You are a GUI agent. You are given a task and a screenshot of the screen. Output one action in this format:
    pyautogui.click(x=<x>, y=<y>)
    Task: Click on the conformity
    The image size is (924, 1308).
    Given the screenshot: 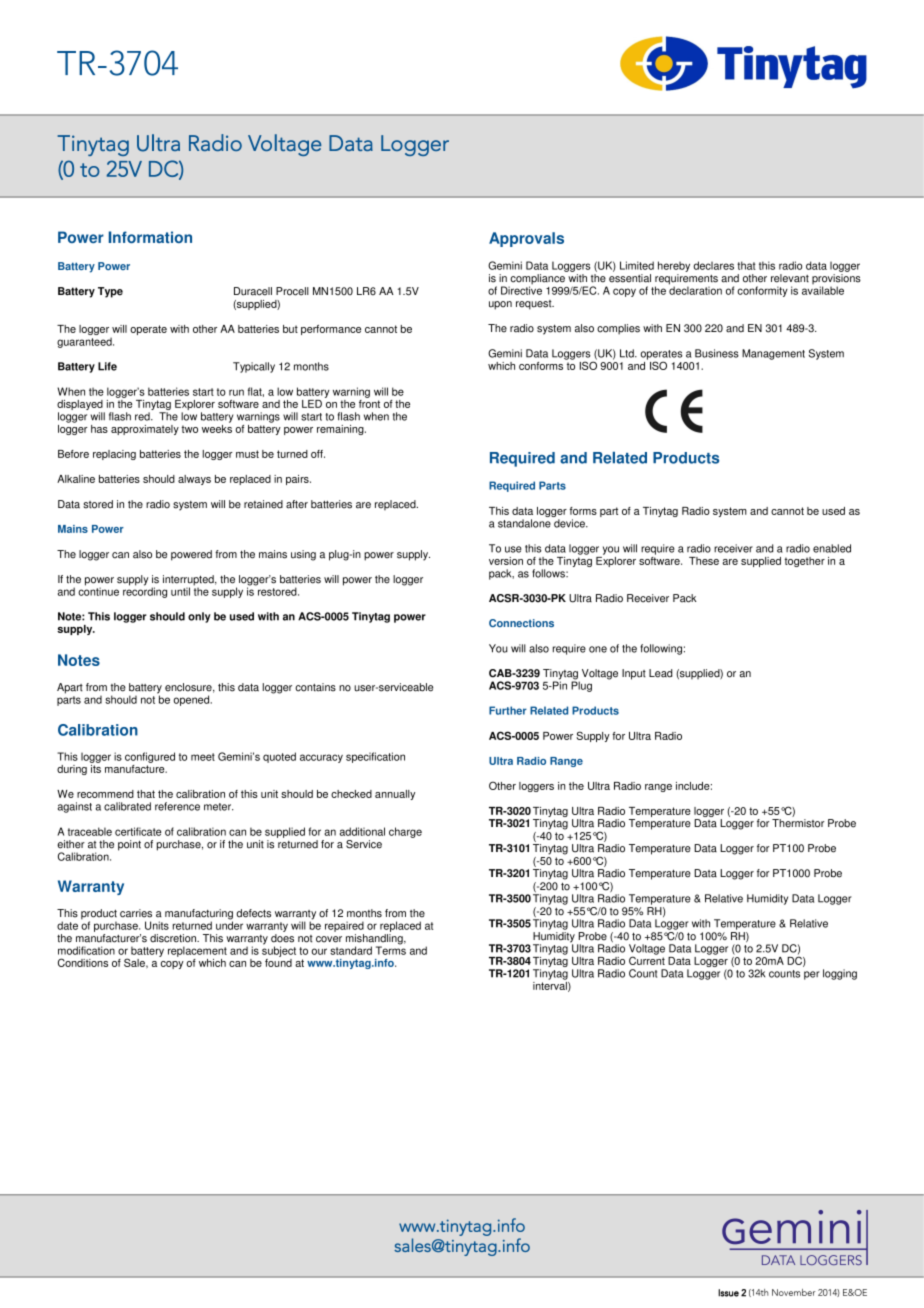 What is the action you would take?
    pyautogui.click(x=762, y=291)
